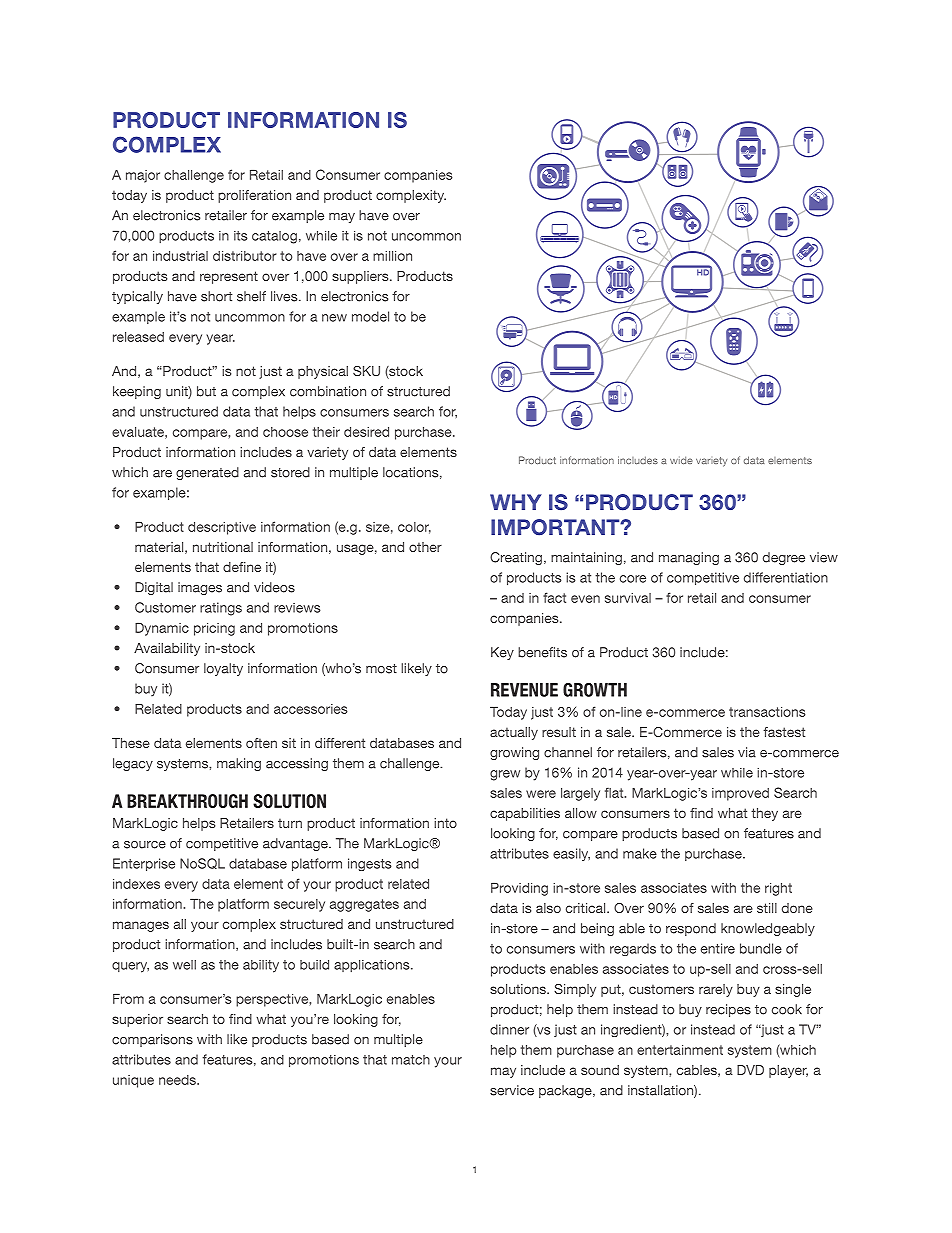  I want to click on suppliers, so click(361, 277).
